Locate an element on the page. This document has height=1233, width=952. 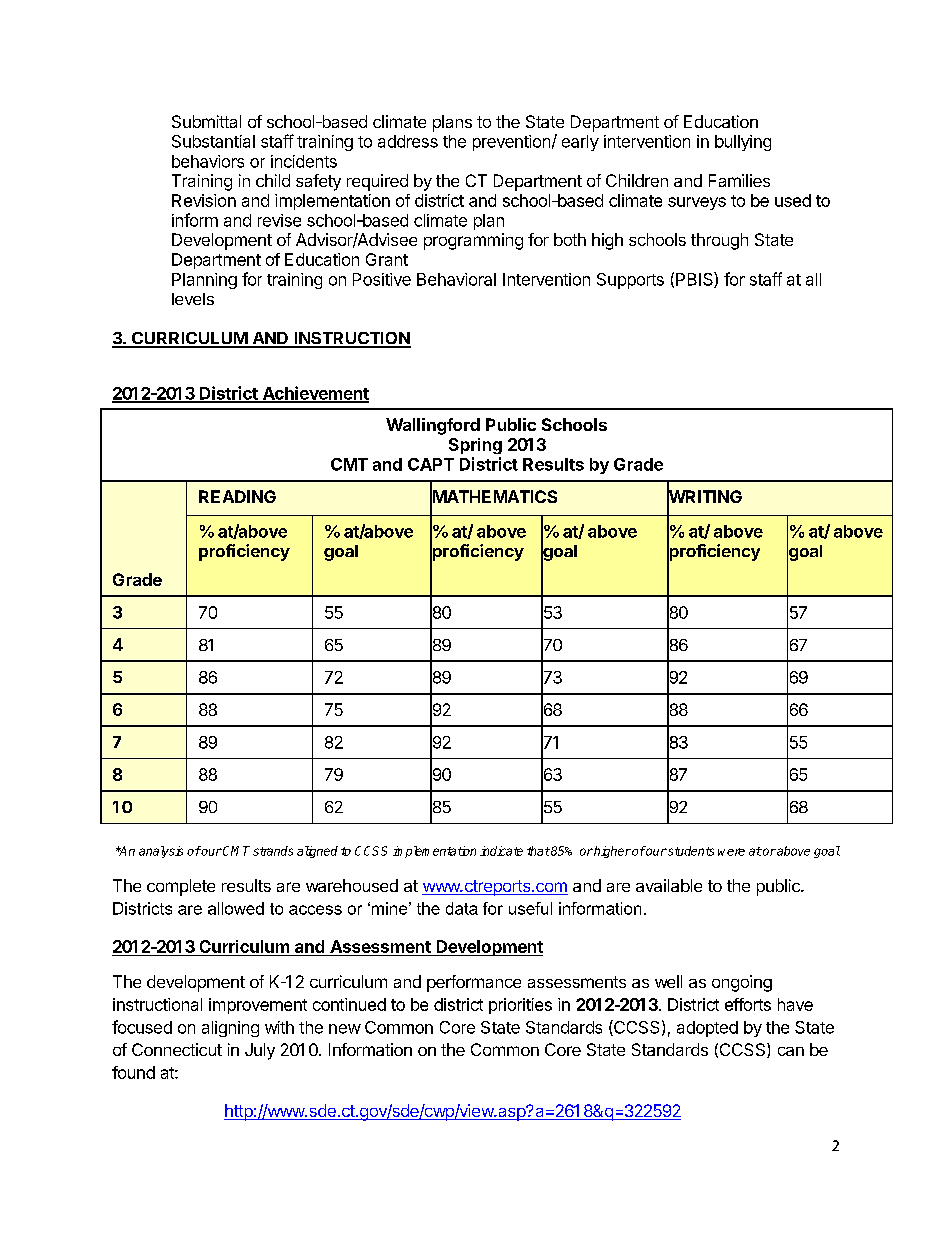
WRITING is located at coordinates (704, 497).
